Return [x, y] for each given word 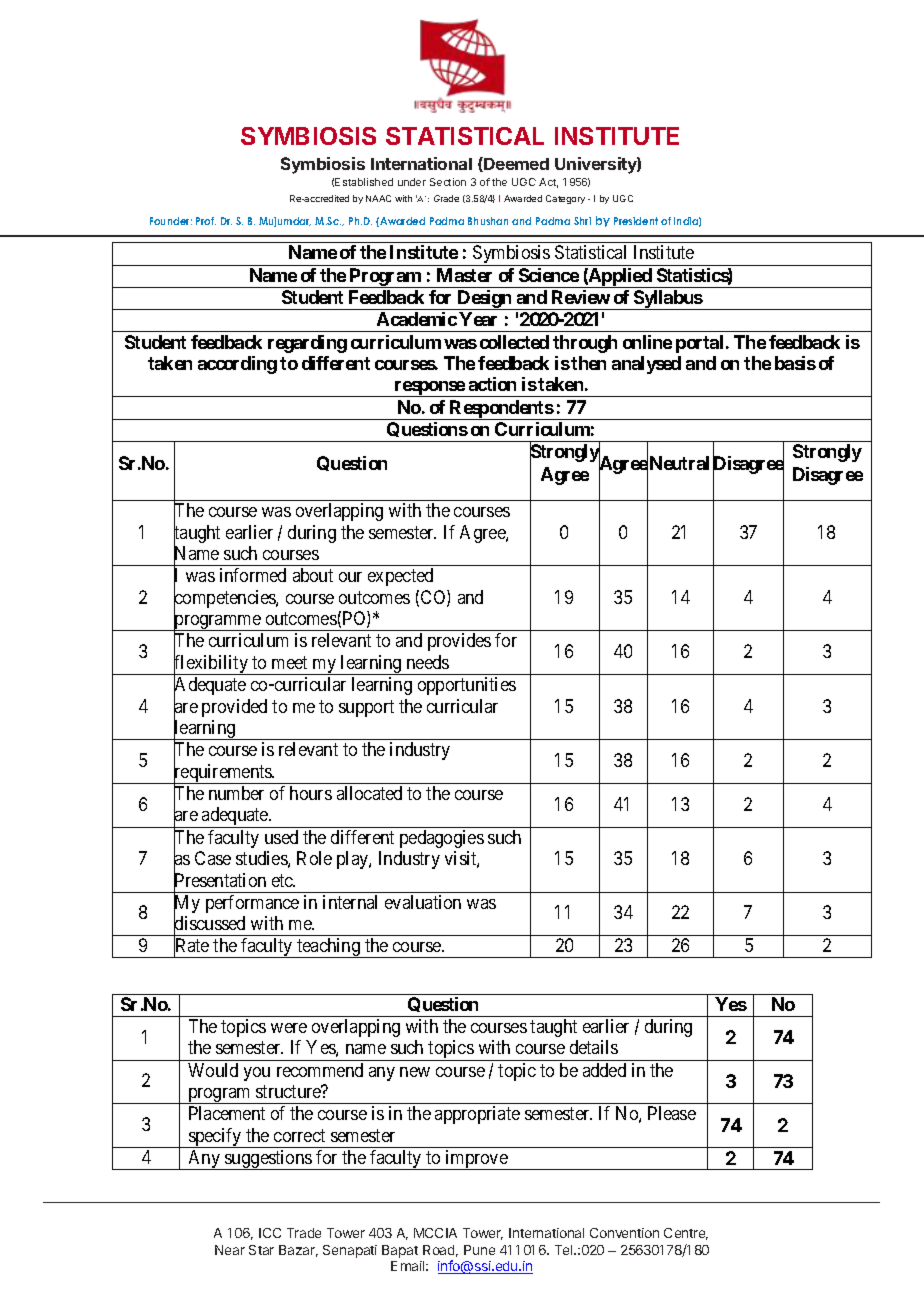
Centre [686, 1234]
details [594, 1047]
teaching [329, 948]
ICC [270, 1233]
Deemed [515, 164]
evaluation [423, 902]
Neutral [679, 463]
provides [459, 642]
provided [234, 708]
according [237, 365]
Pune [479, 1250]
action [492, 384]
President [636, 221]
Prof [206, 221]
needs [428, 662]
